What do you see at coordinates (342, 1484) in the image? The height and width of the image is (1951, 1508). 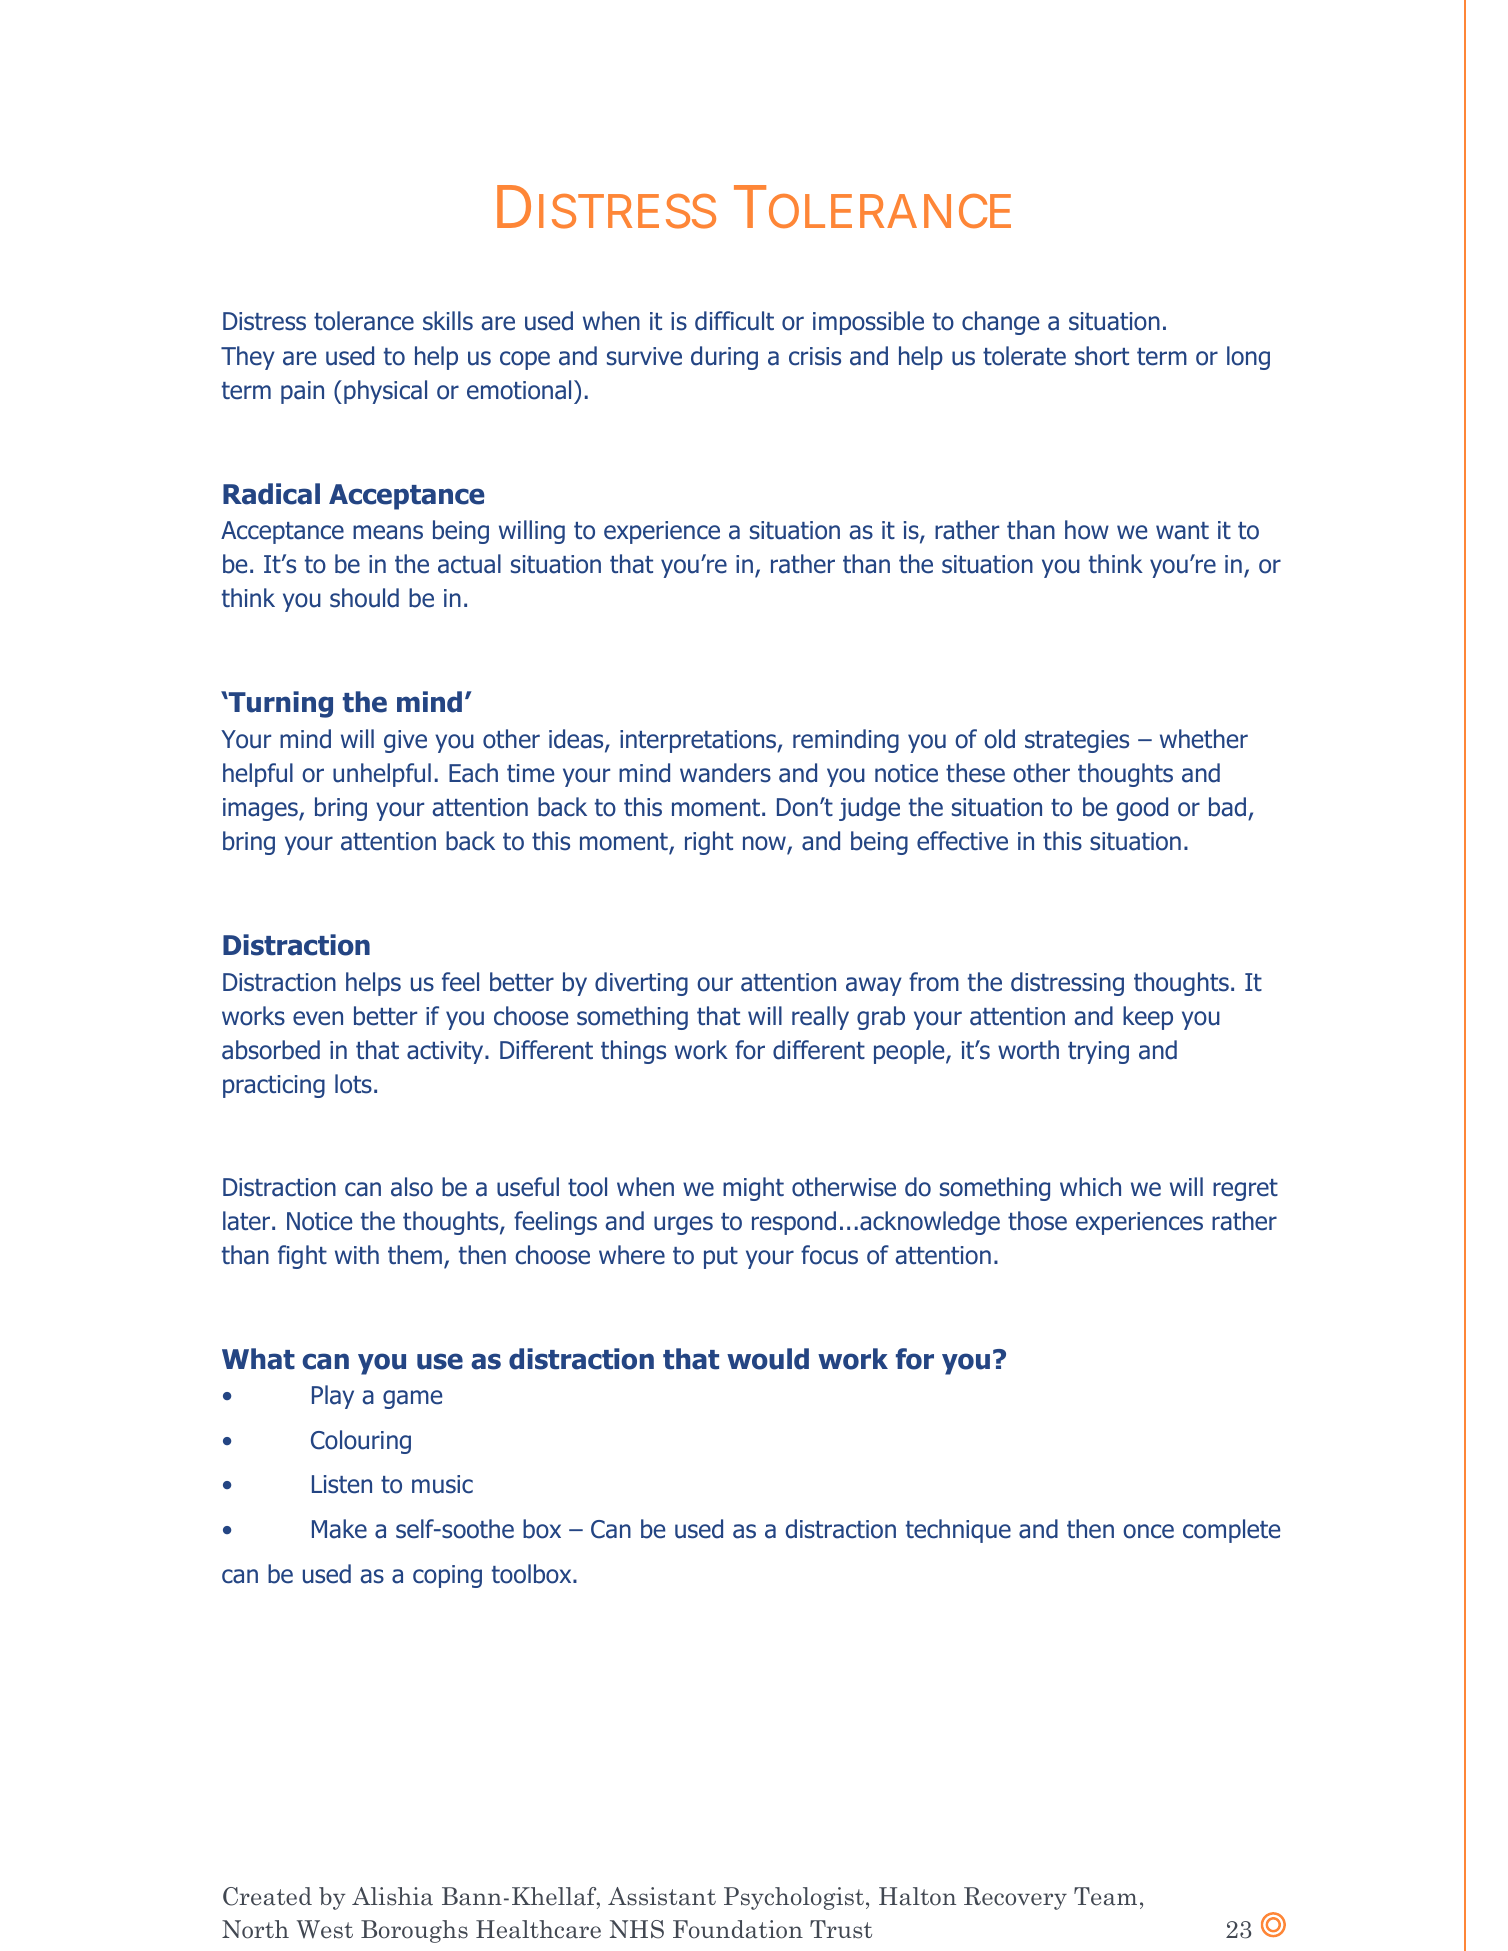 I see `Listen` at bounding box center [342, 1484].
